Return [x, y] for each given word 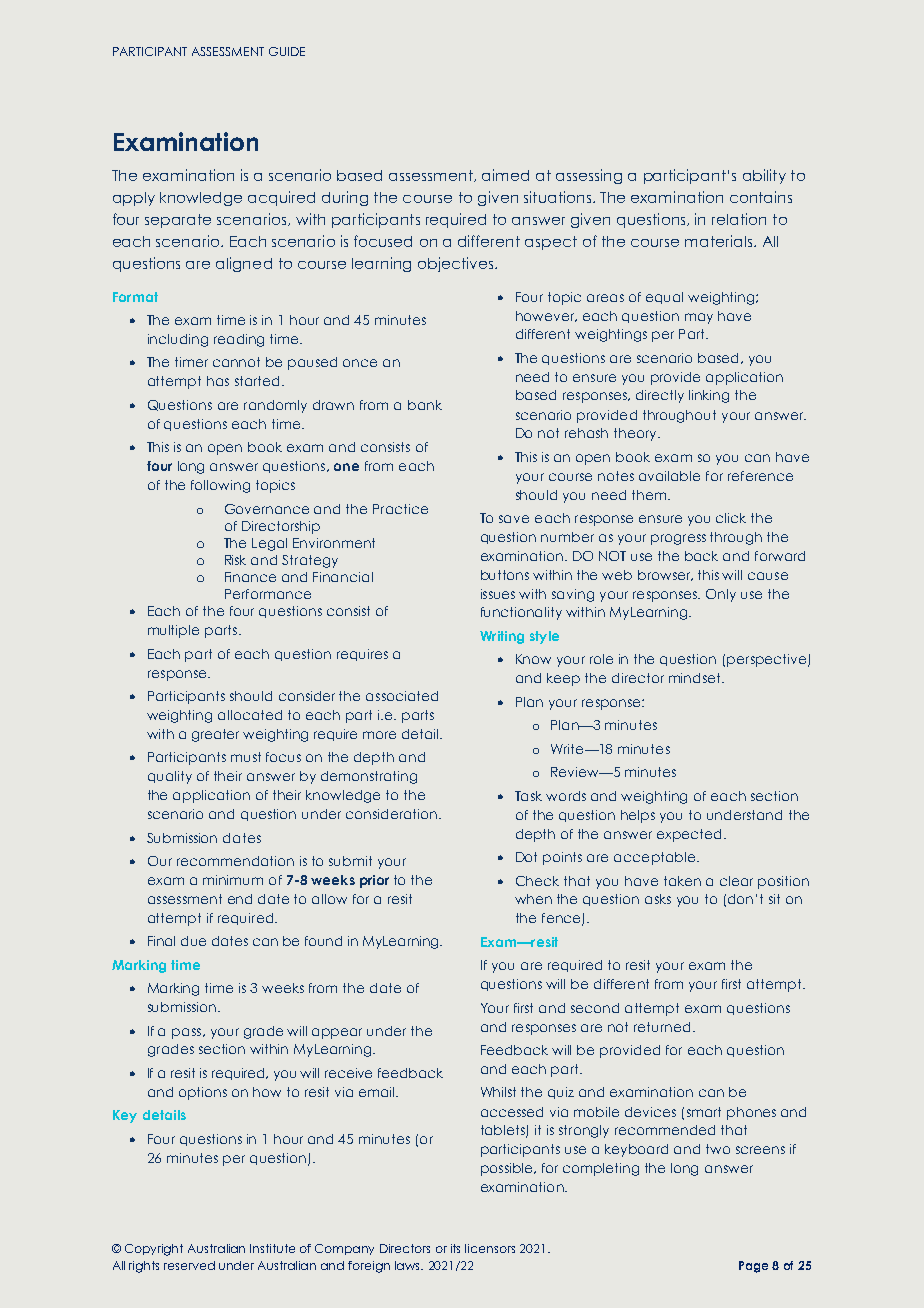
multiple [173, 631]
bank [425, 405]
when [533, 899]
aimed [505, 175]
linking [709, 396]
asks [658, 899]
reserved [189, 1265]
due [193, 941]
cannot [236, 362]
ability [764, 176]
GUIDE [287, 51]
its [455, 1248]
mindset [696, 678]
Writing [502, 637]
